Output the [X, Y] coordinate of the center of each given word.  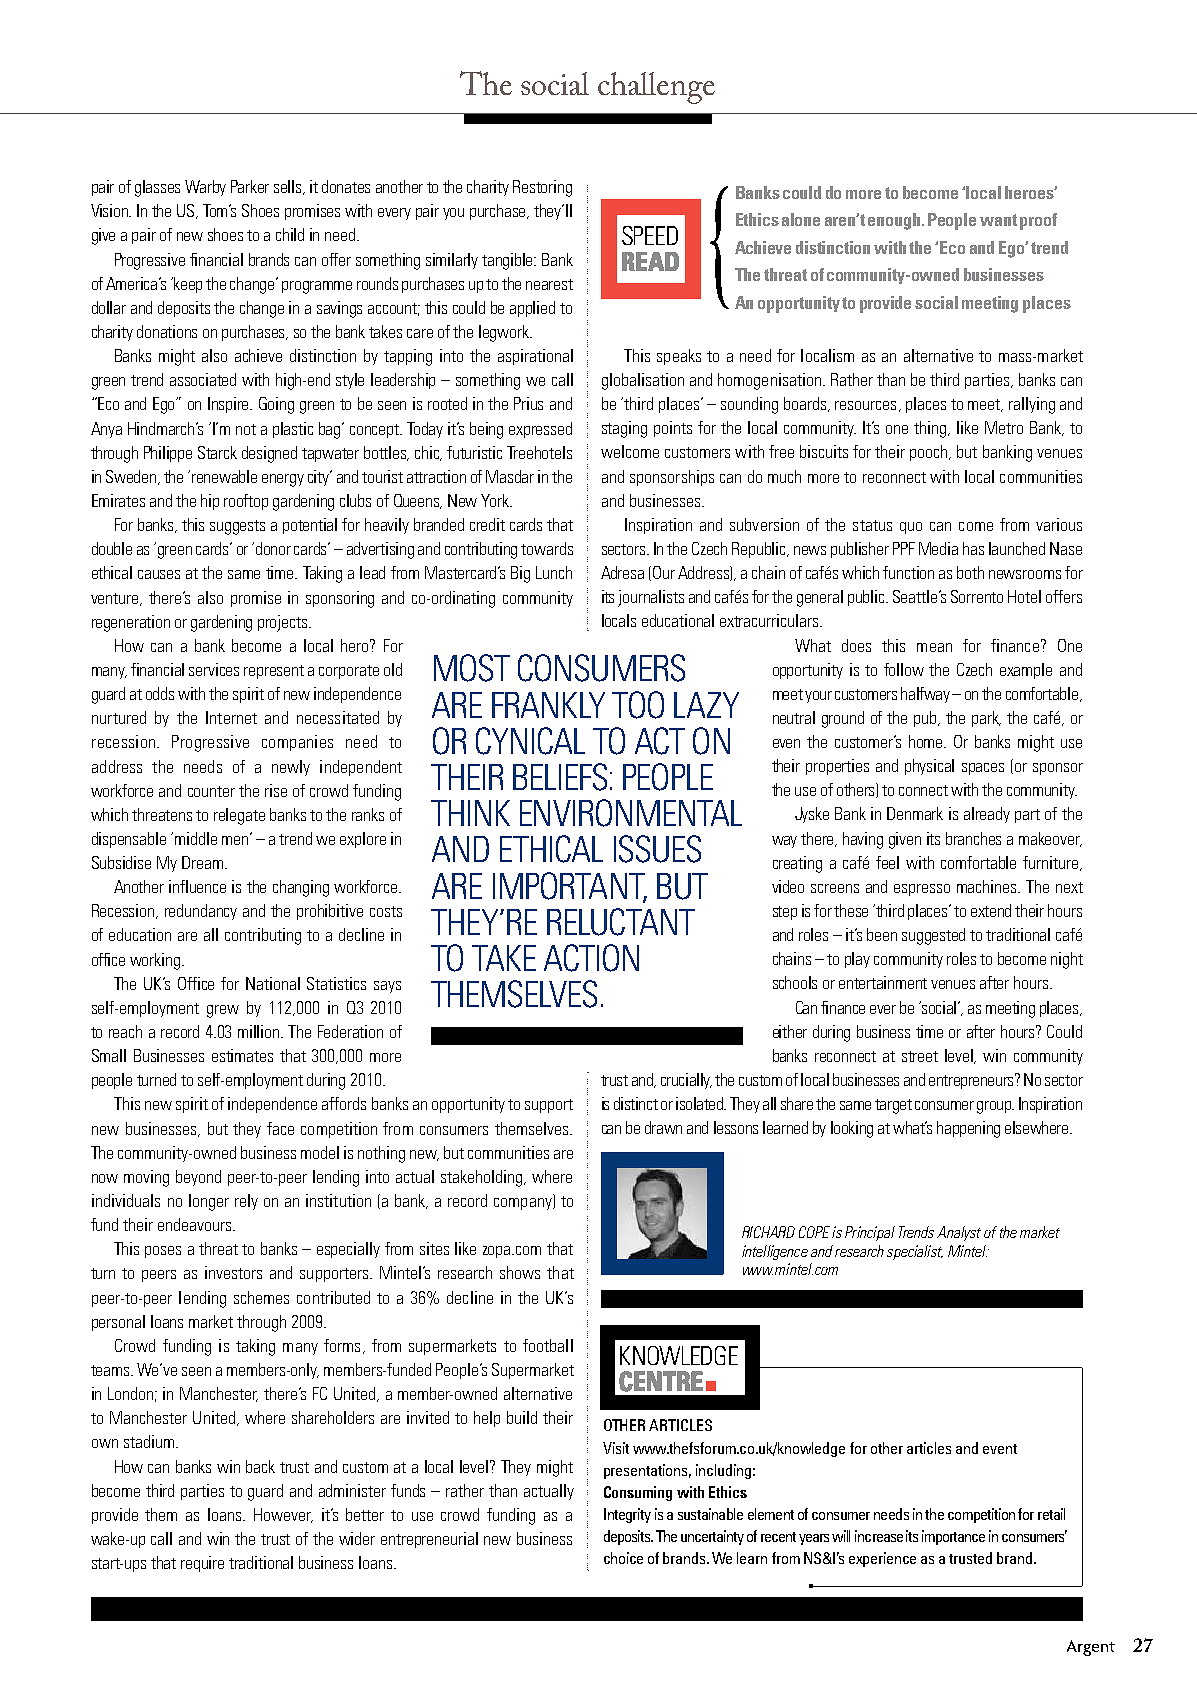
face [280, 1128]
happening [968, 1129]
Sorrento [977, 596]
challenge [656, 88]
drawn [663, 1127]
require [202, 1564]
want [998, 220]
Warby [205, 188]
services [214, 669]
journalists [651, 598]
